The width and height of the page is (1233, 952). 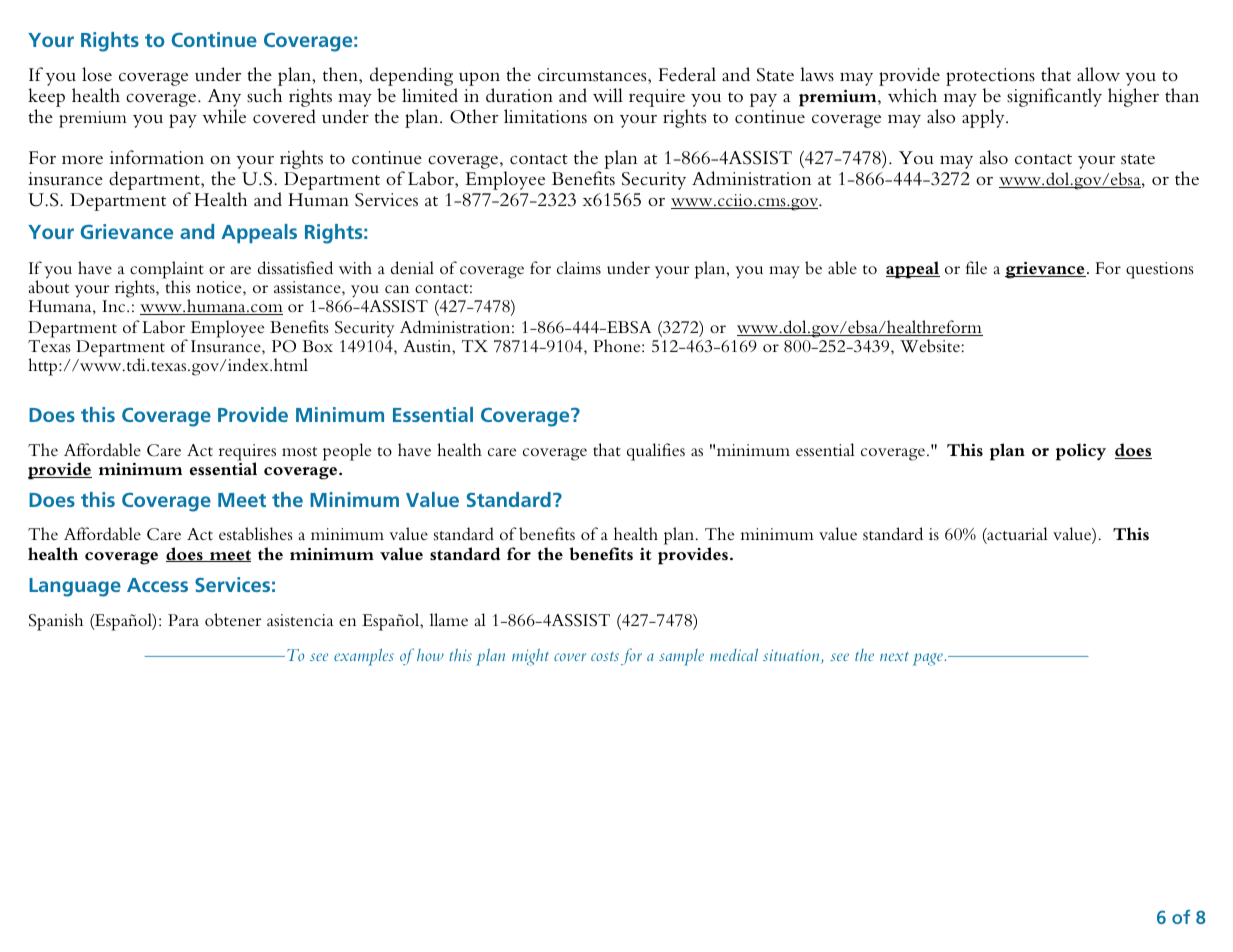 I want to click on Website, so click(x=930, y=346).
